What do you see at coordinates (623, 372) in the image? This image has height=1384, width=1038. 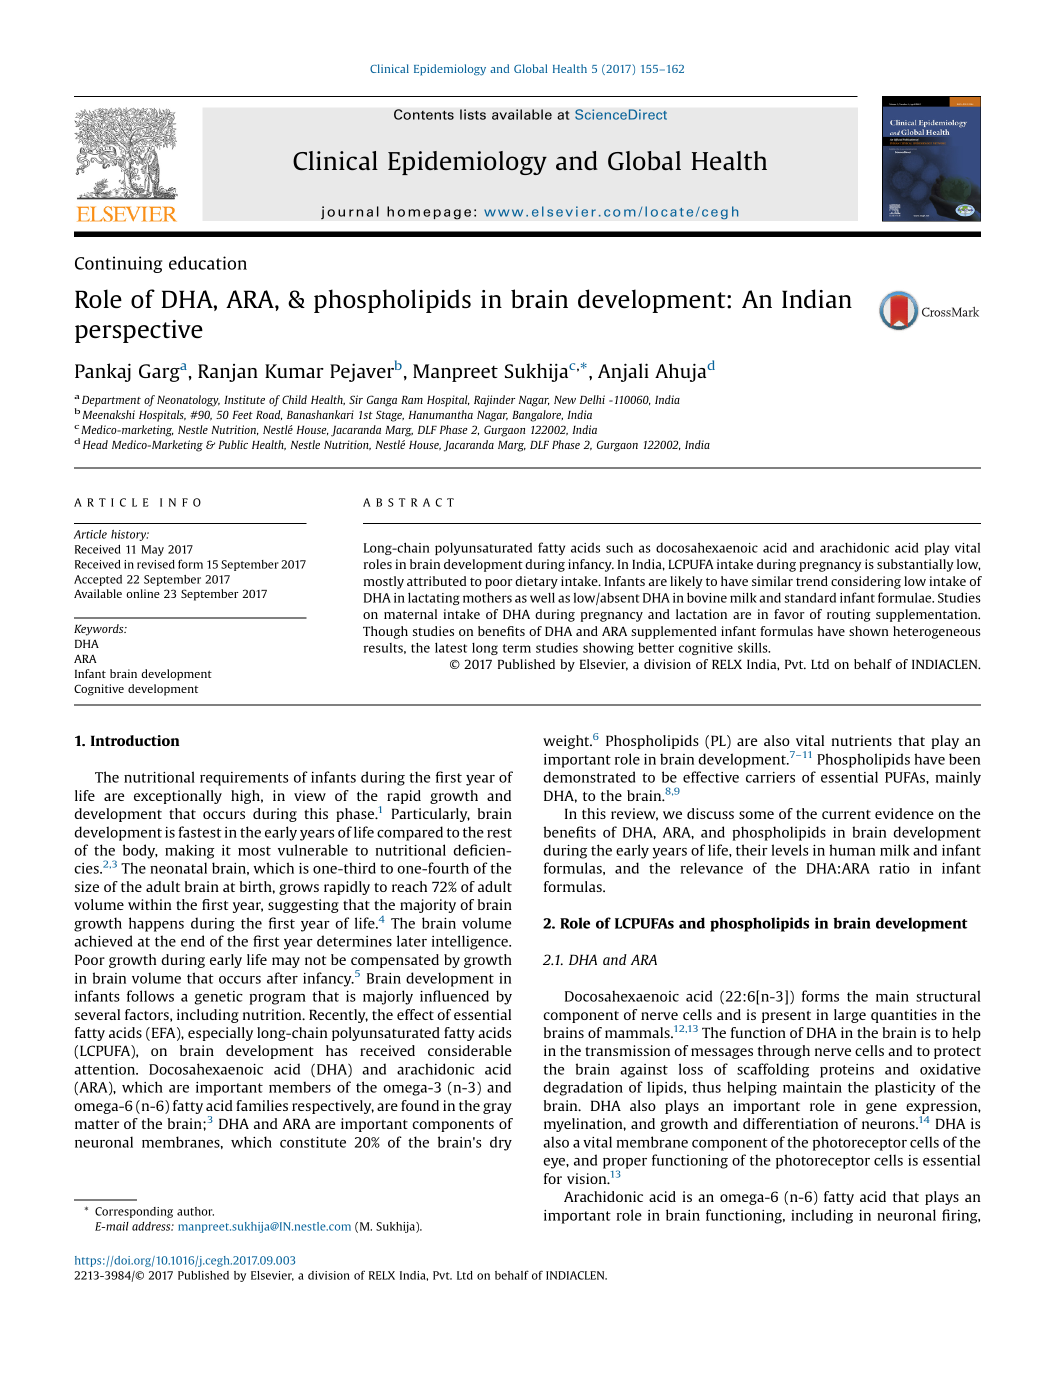 I see `Anjali` at bounding box center [623, 372].
